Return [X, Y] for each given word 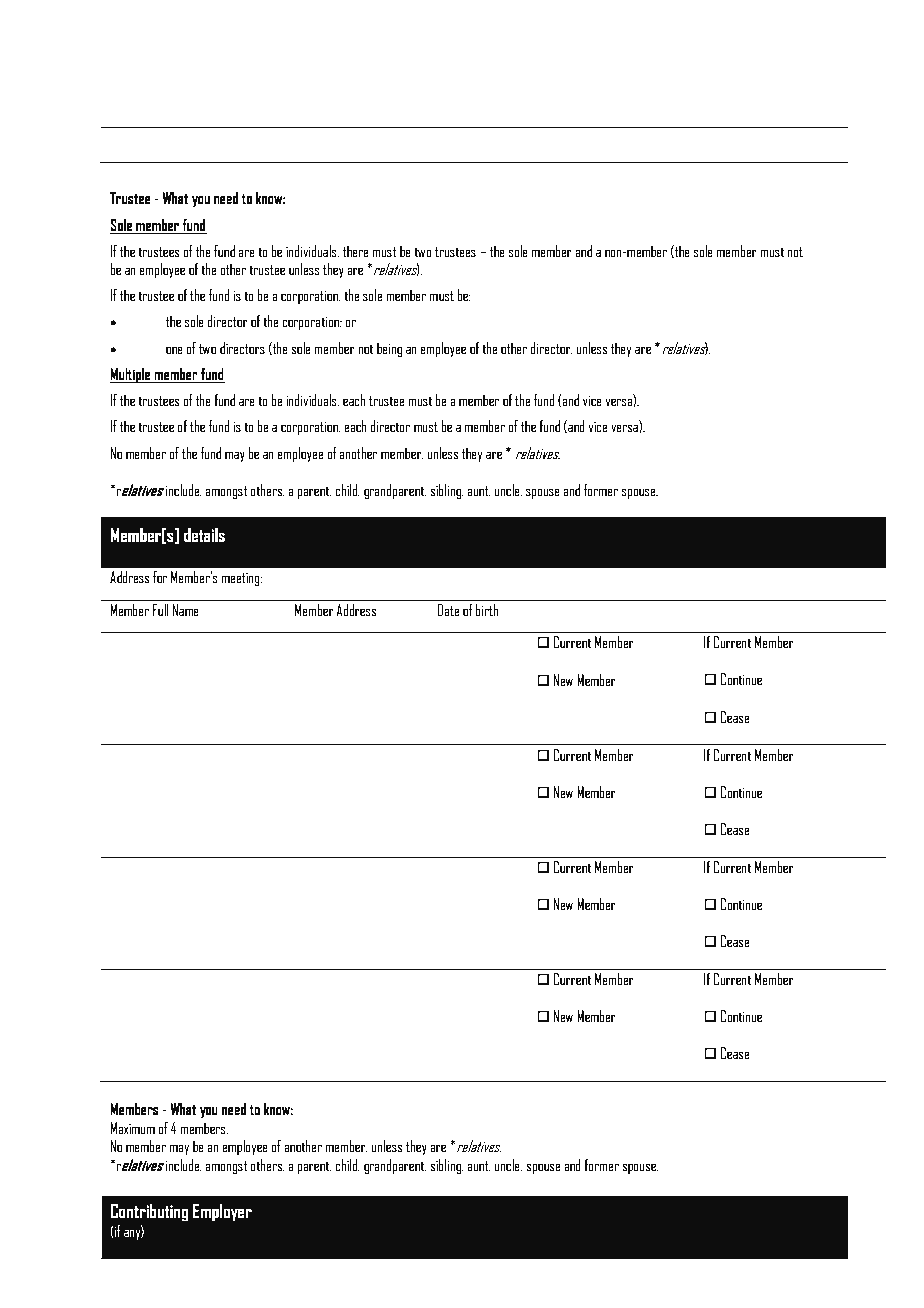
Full [160, 610]
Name [186, 610]
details [204, 534]
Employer [222, 1212]
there [355, 251]
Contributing [149, 1212]
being [389, 349]
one [174, 350]
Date [448, 610]
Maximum [133, 1128]
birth [487, 610]
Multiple [131, 375]
